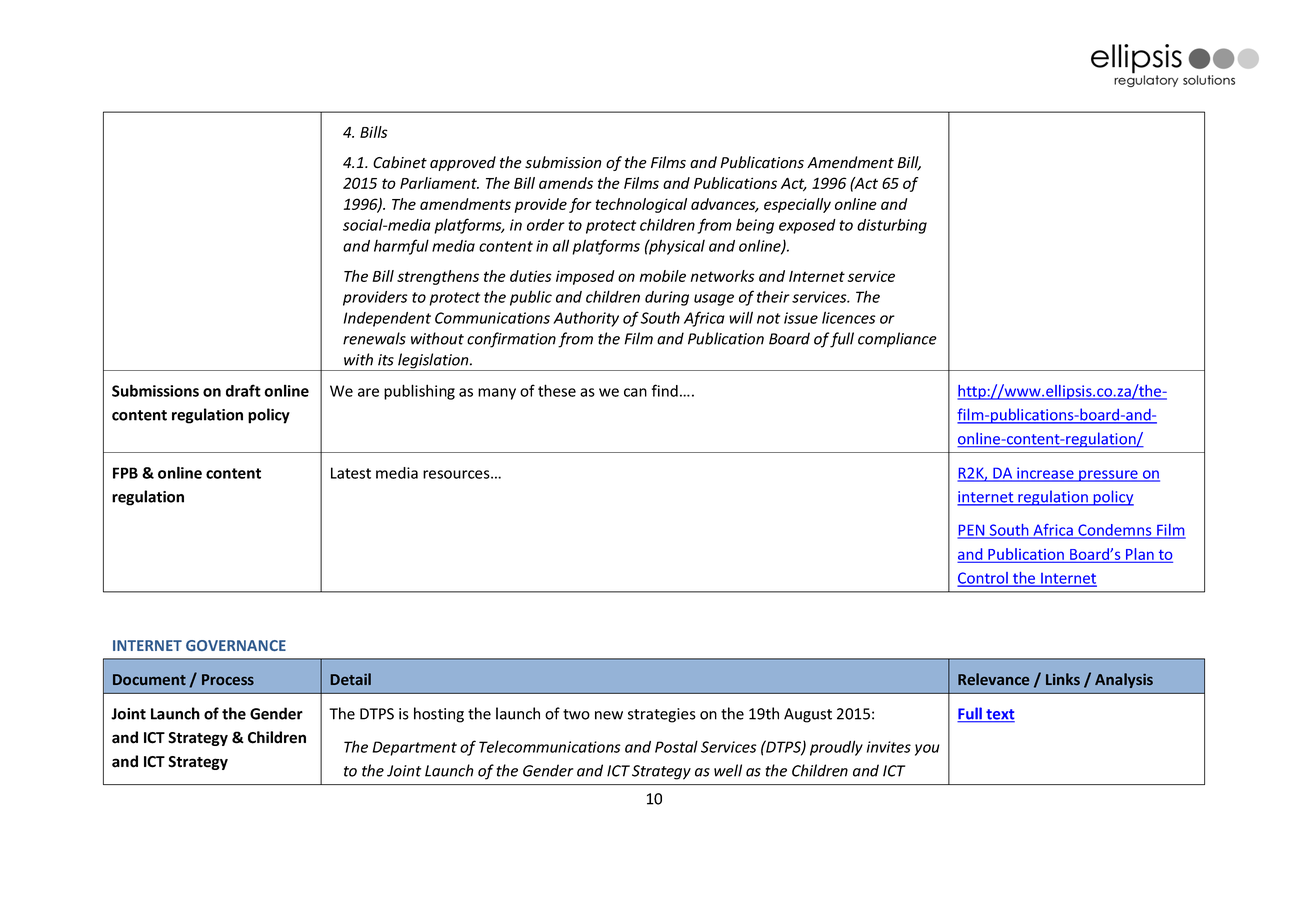 This image has height=924, width=1308. Describe the element at coordinates (892, 226) in the image. I see `disturbing` at that location.
